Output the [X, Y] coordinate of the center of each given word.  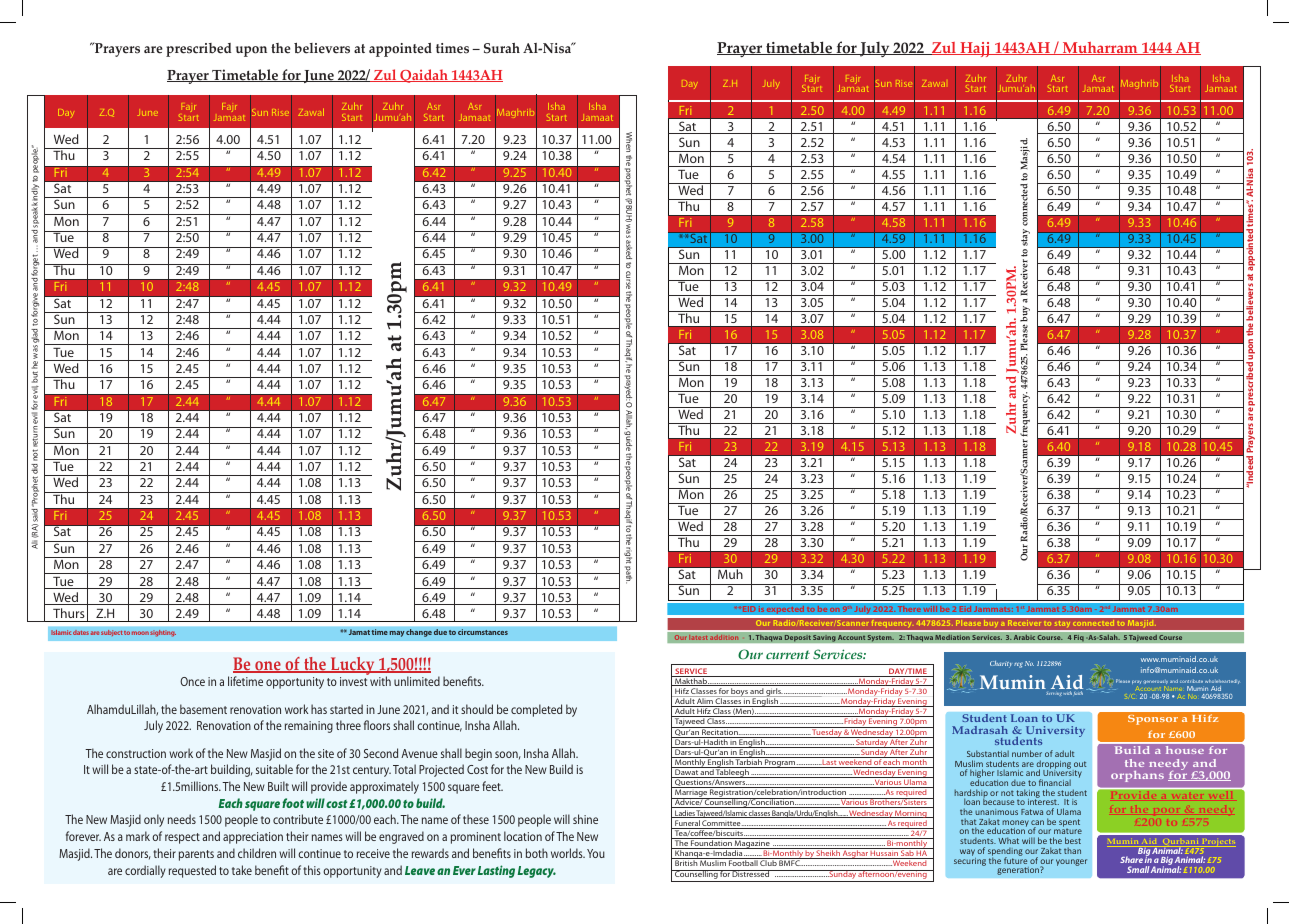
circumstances [483, 632]
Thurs [69, 613]
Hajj [975, 49]
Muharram [1100, 48]
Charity [1001, 664]
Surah [502, 48]
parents [196, 855]
